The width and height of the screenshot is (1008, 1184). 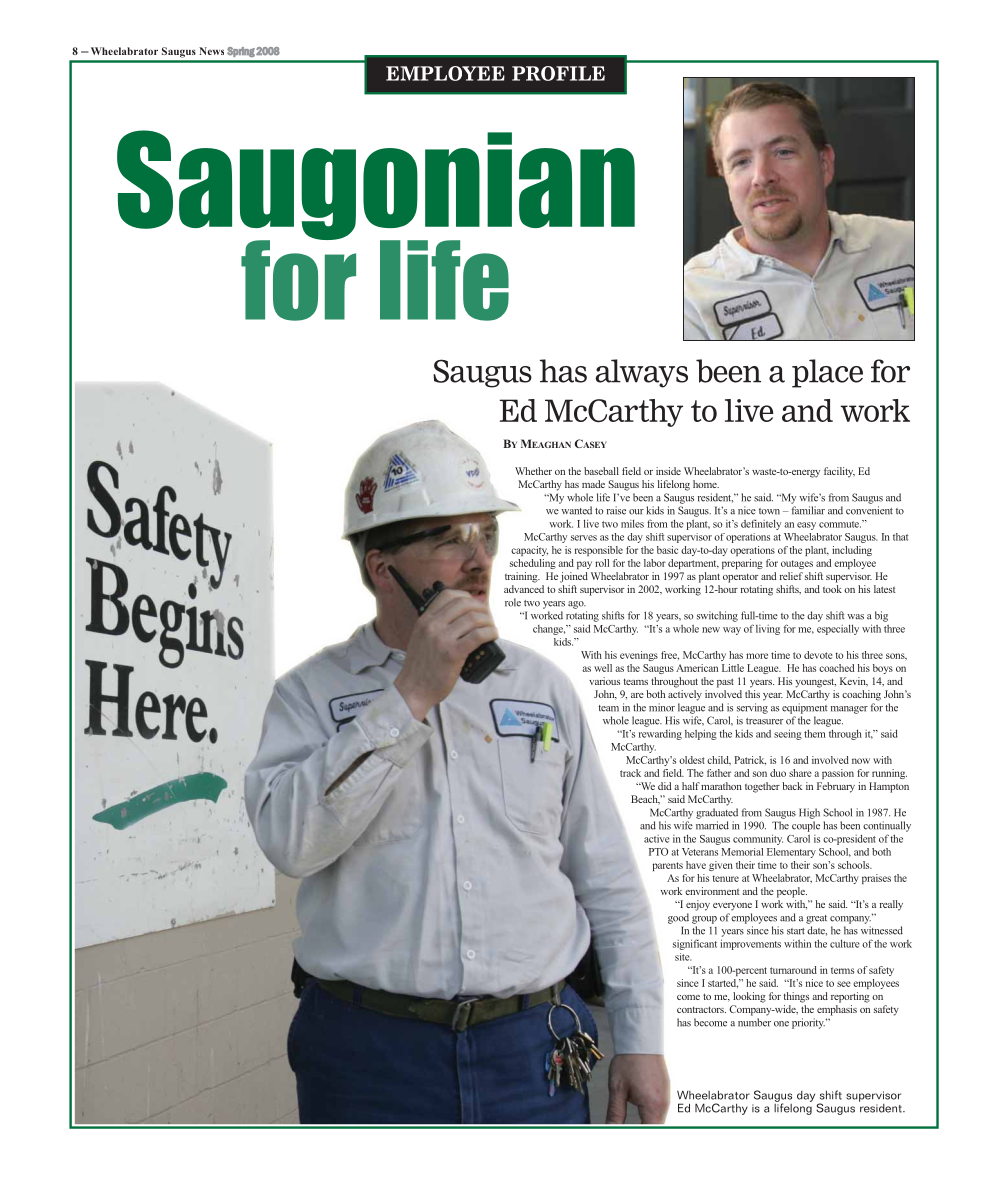 What do you see at coordinates (827, 373) in the screenshot?
I see `place` at bounding box center [827, 373].
